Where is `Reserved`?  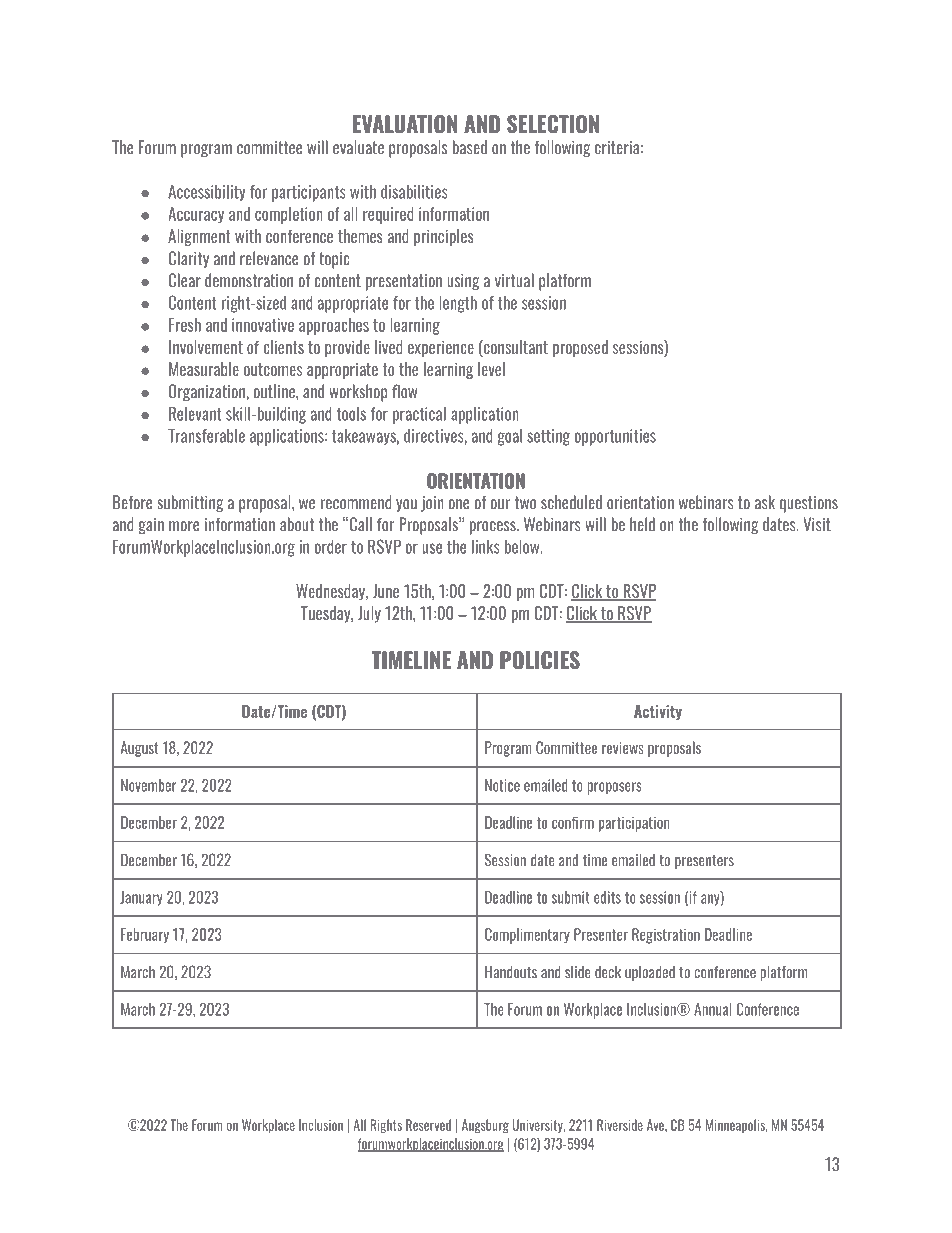
Reserved is located at coordinates (428, 1125).
